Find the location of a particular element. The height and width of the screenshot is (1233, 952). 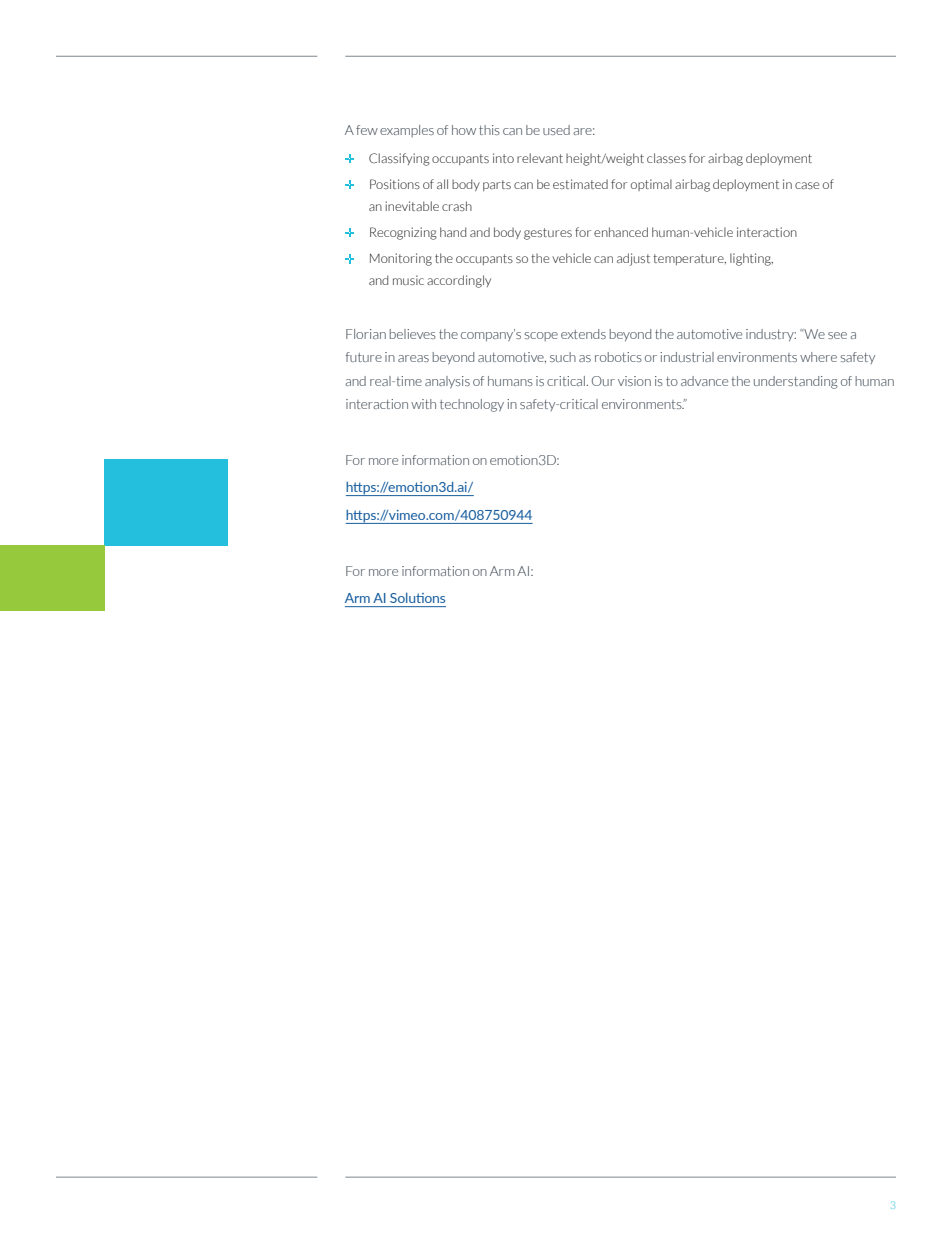

with is located at coordinates (423, 404).
